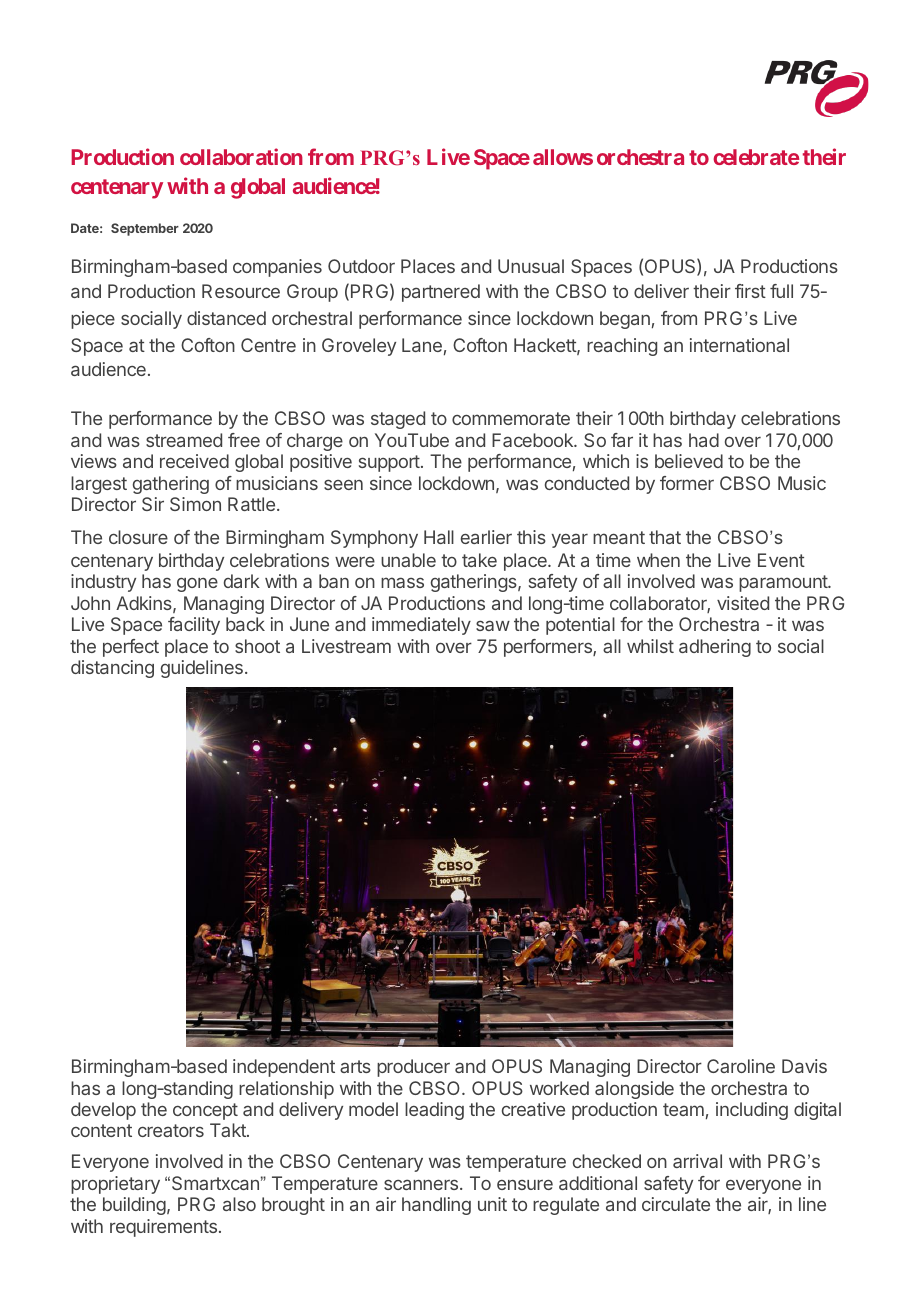  Describe the element at coordinates (715, 648) in the screenshot. I see `adhering` at that location.
